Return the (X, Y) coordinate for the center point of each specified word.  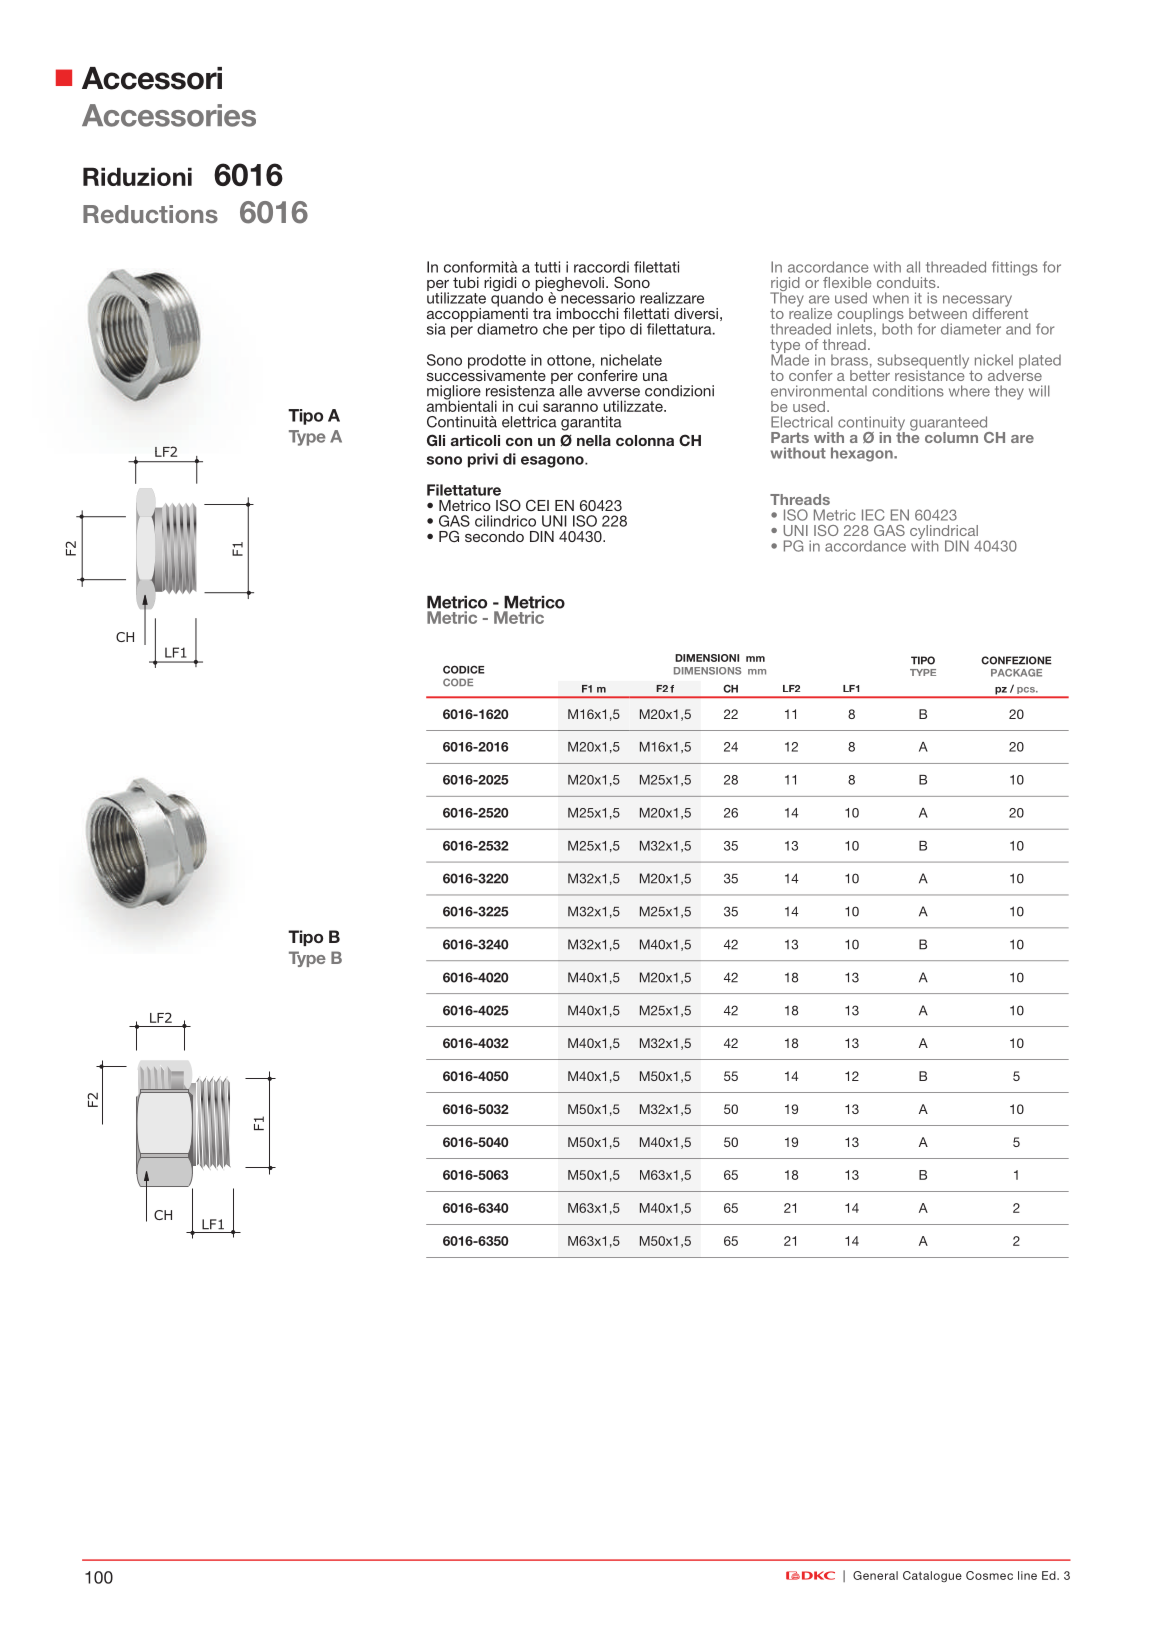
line (1027, 1575)
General (875, 1575)
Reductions (150, 214)
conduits (907, 282)
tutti (547, 267)
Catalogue (932, 1576)
